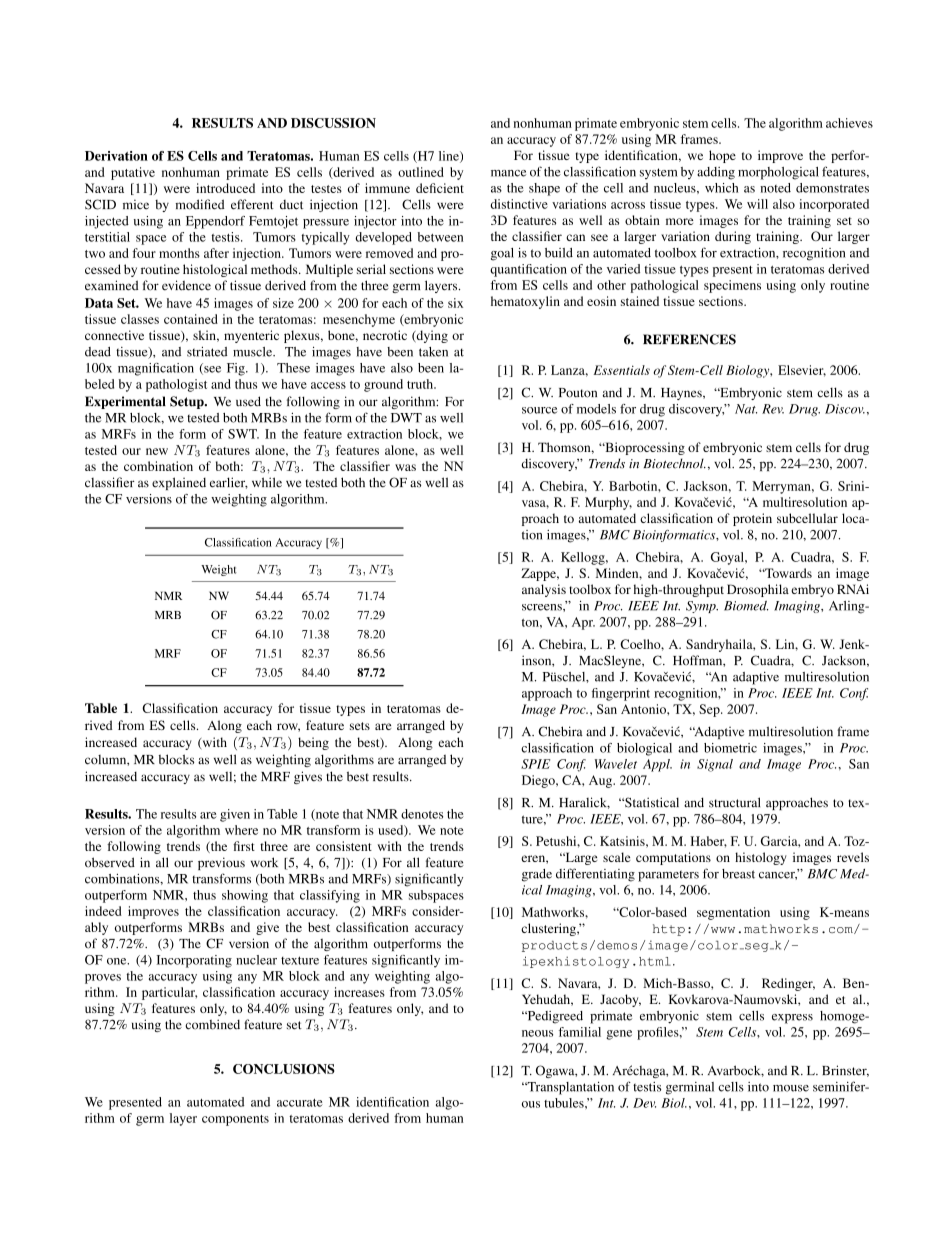 This screenshot has width=952, height=1233. What do you see at coordinates (752, 519) in the screenshot?
I see `protein` at bounding box center [752, 519].
